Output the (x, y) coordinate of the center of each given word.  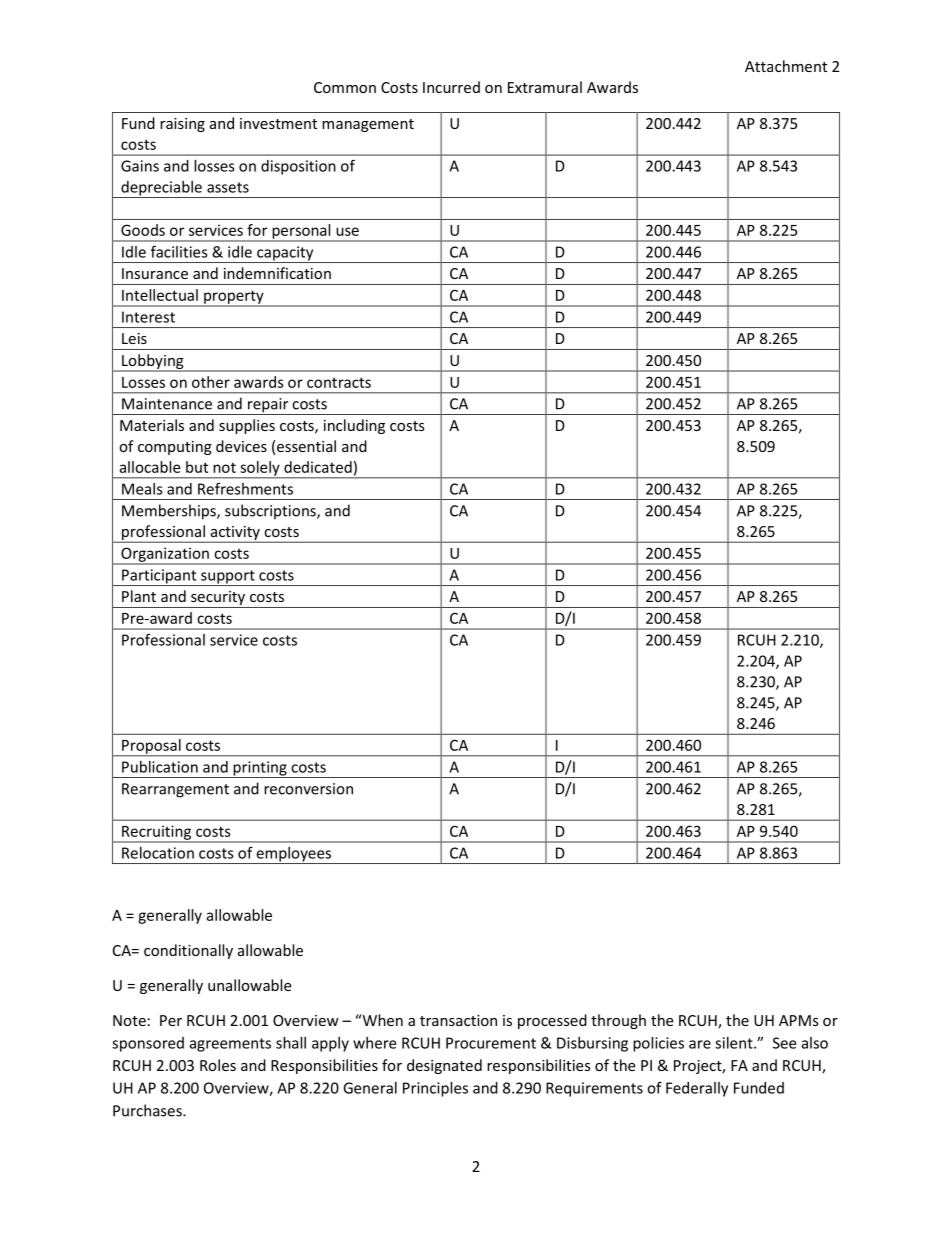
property (234, 298)
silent (735, 1043)
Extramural (545, 87)
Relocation (158, 853)
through (618, 1021)
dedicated (318, 467)
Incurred (451, 87)
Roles (218, 1065)
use (347, 231)
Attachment (786, 66)
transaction (458, 1020)
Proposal (151, 747)
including (354, 426)
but (197, 467)
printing (260, 769)
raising (182, 125)
